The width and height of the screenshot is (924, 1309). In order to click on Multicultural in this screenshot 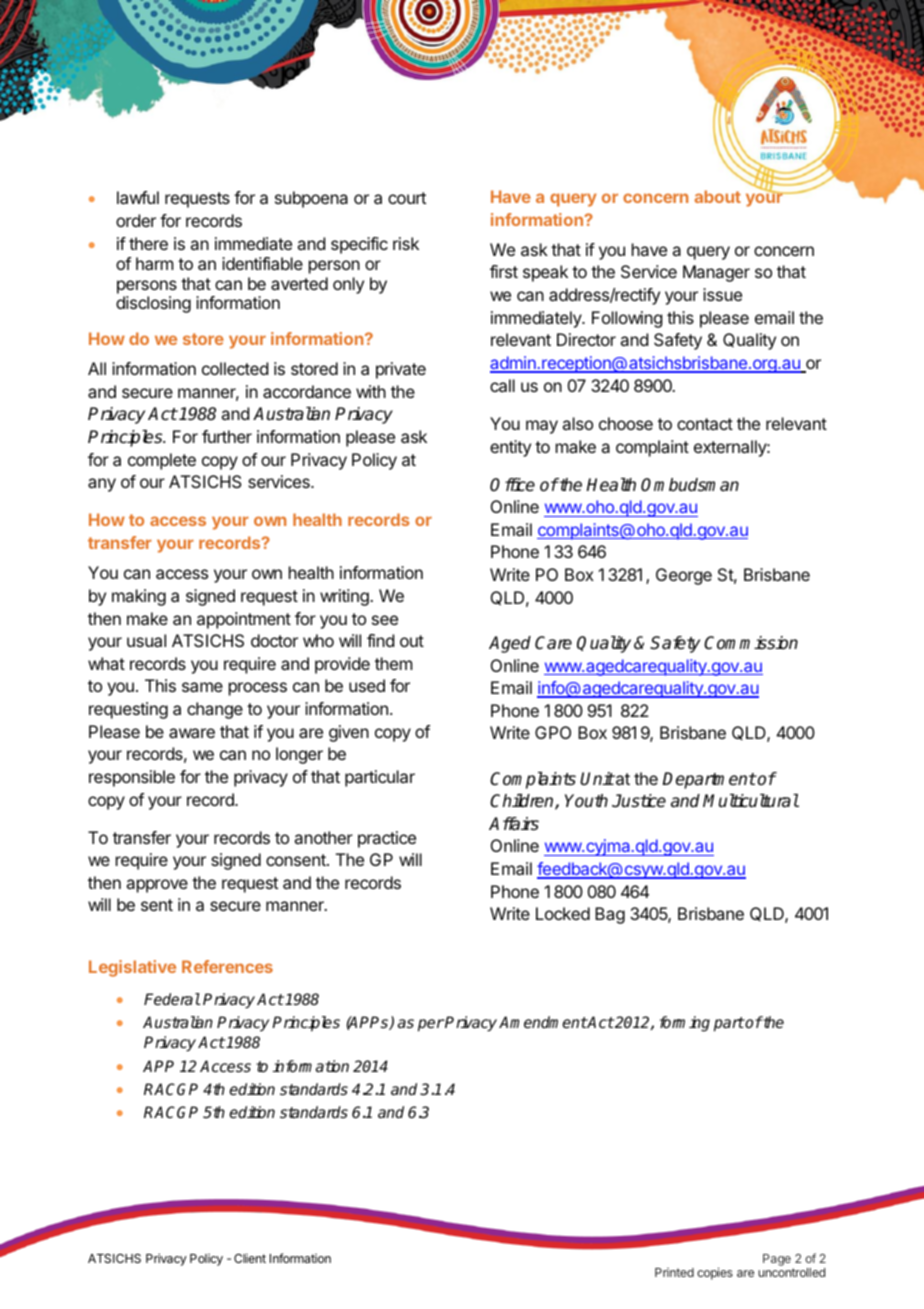, I will do `click(751, 801)`.
